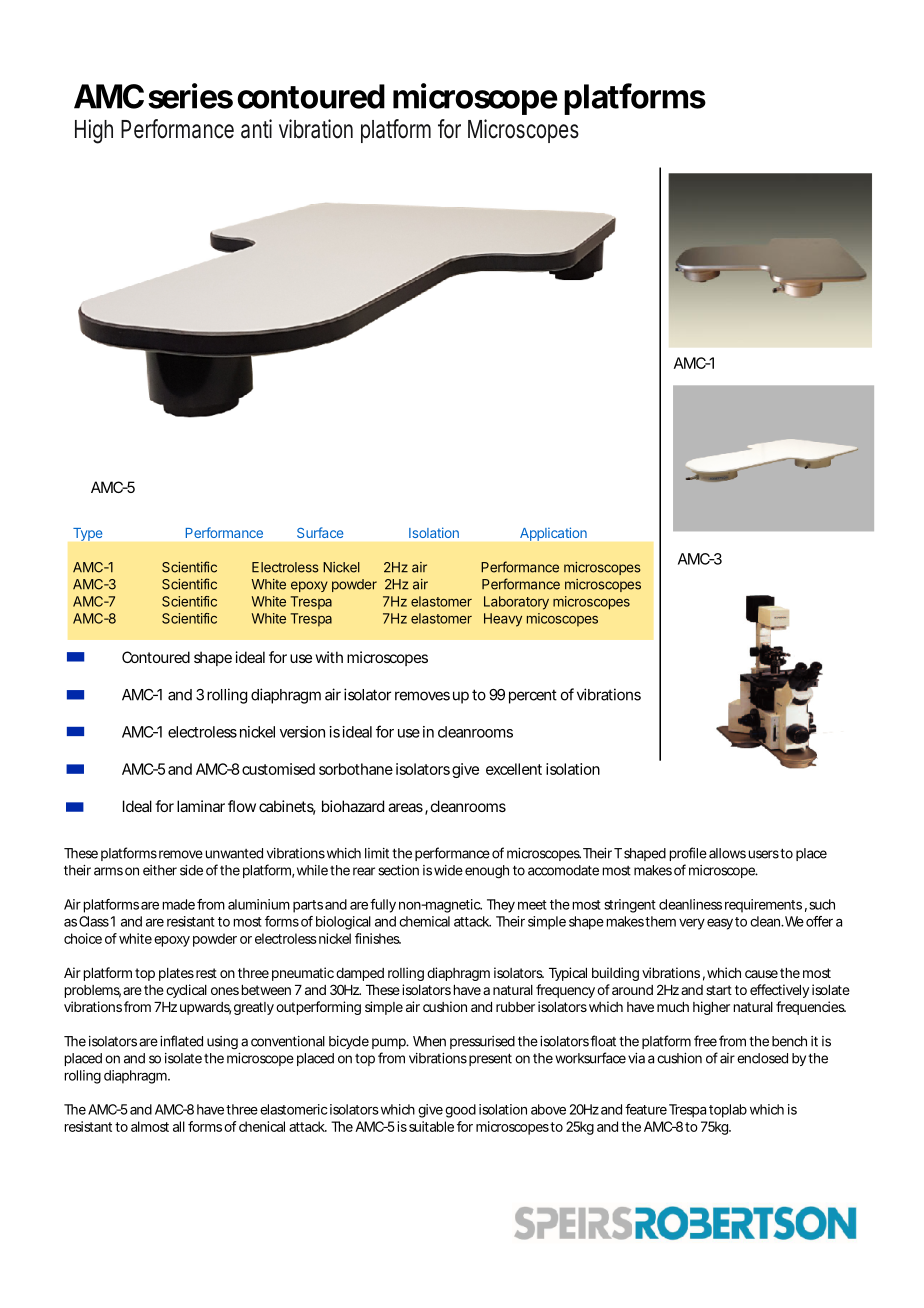 The height and width of the screenshot is (1308, 924). Describe the element at coordinates (727, 853) in the screenshot. I see `allows` at that location.
